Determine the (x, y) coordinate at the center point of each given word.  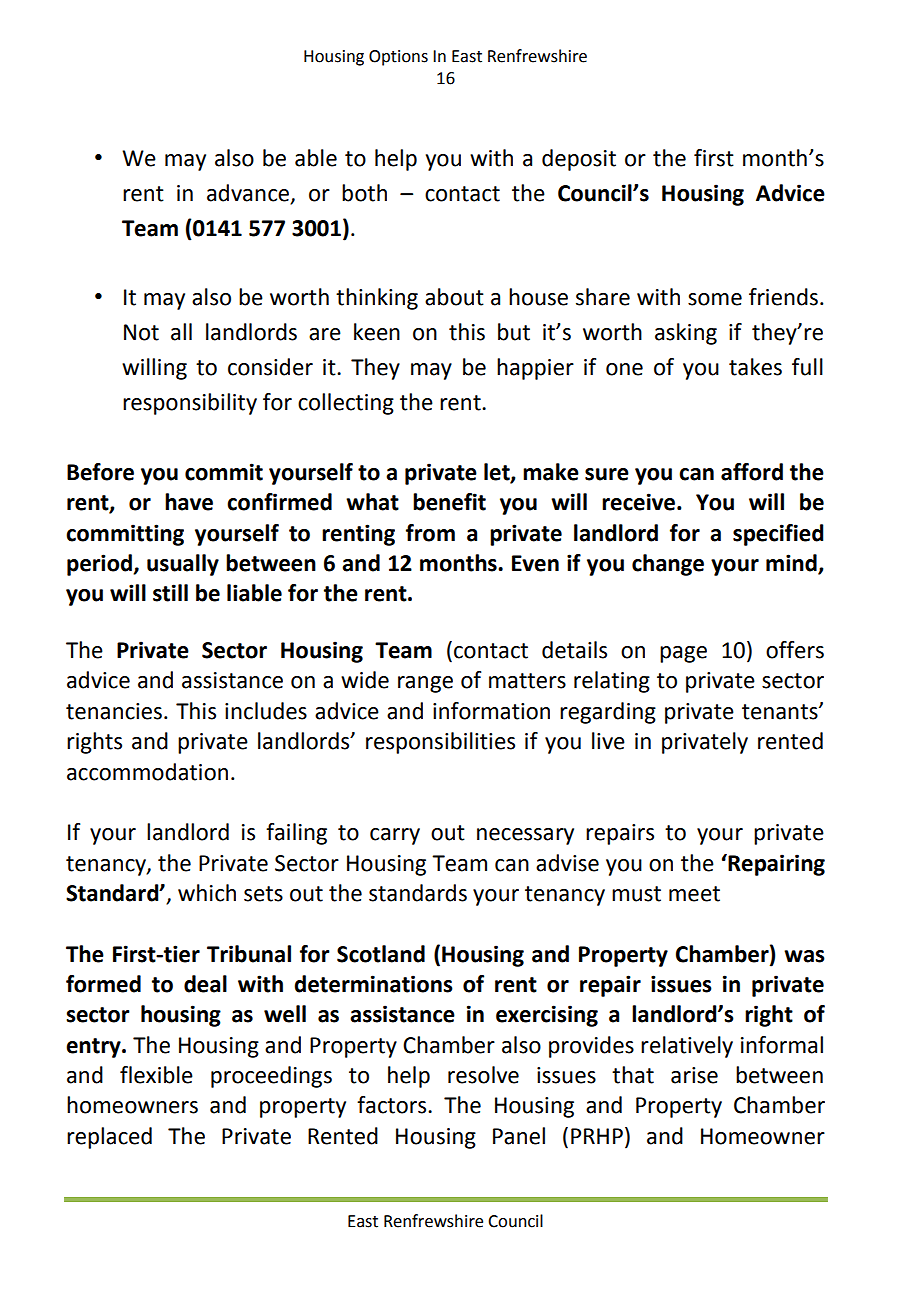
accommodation (147, 772)
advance (248, 193)
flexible (156, 1075)
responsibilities (440, 743)
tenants (781, 712)
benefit (449, 502)
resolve (483, 1075)
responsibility (190, 404)
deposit (579, 160)
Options (398, 58)
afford (752, 472)
